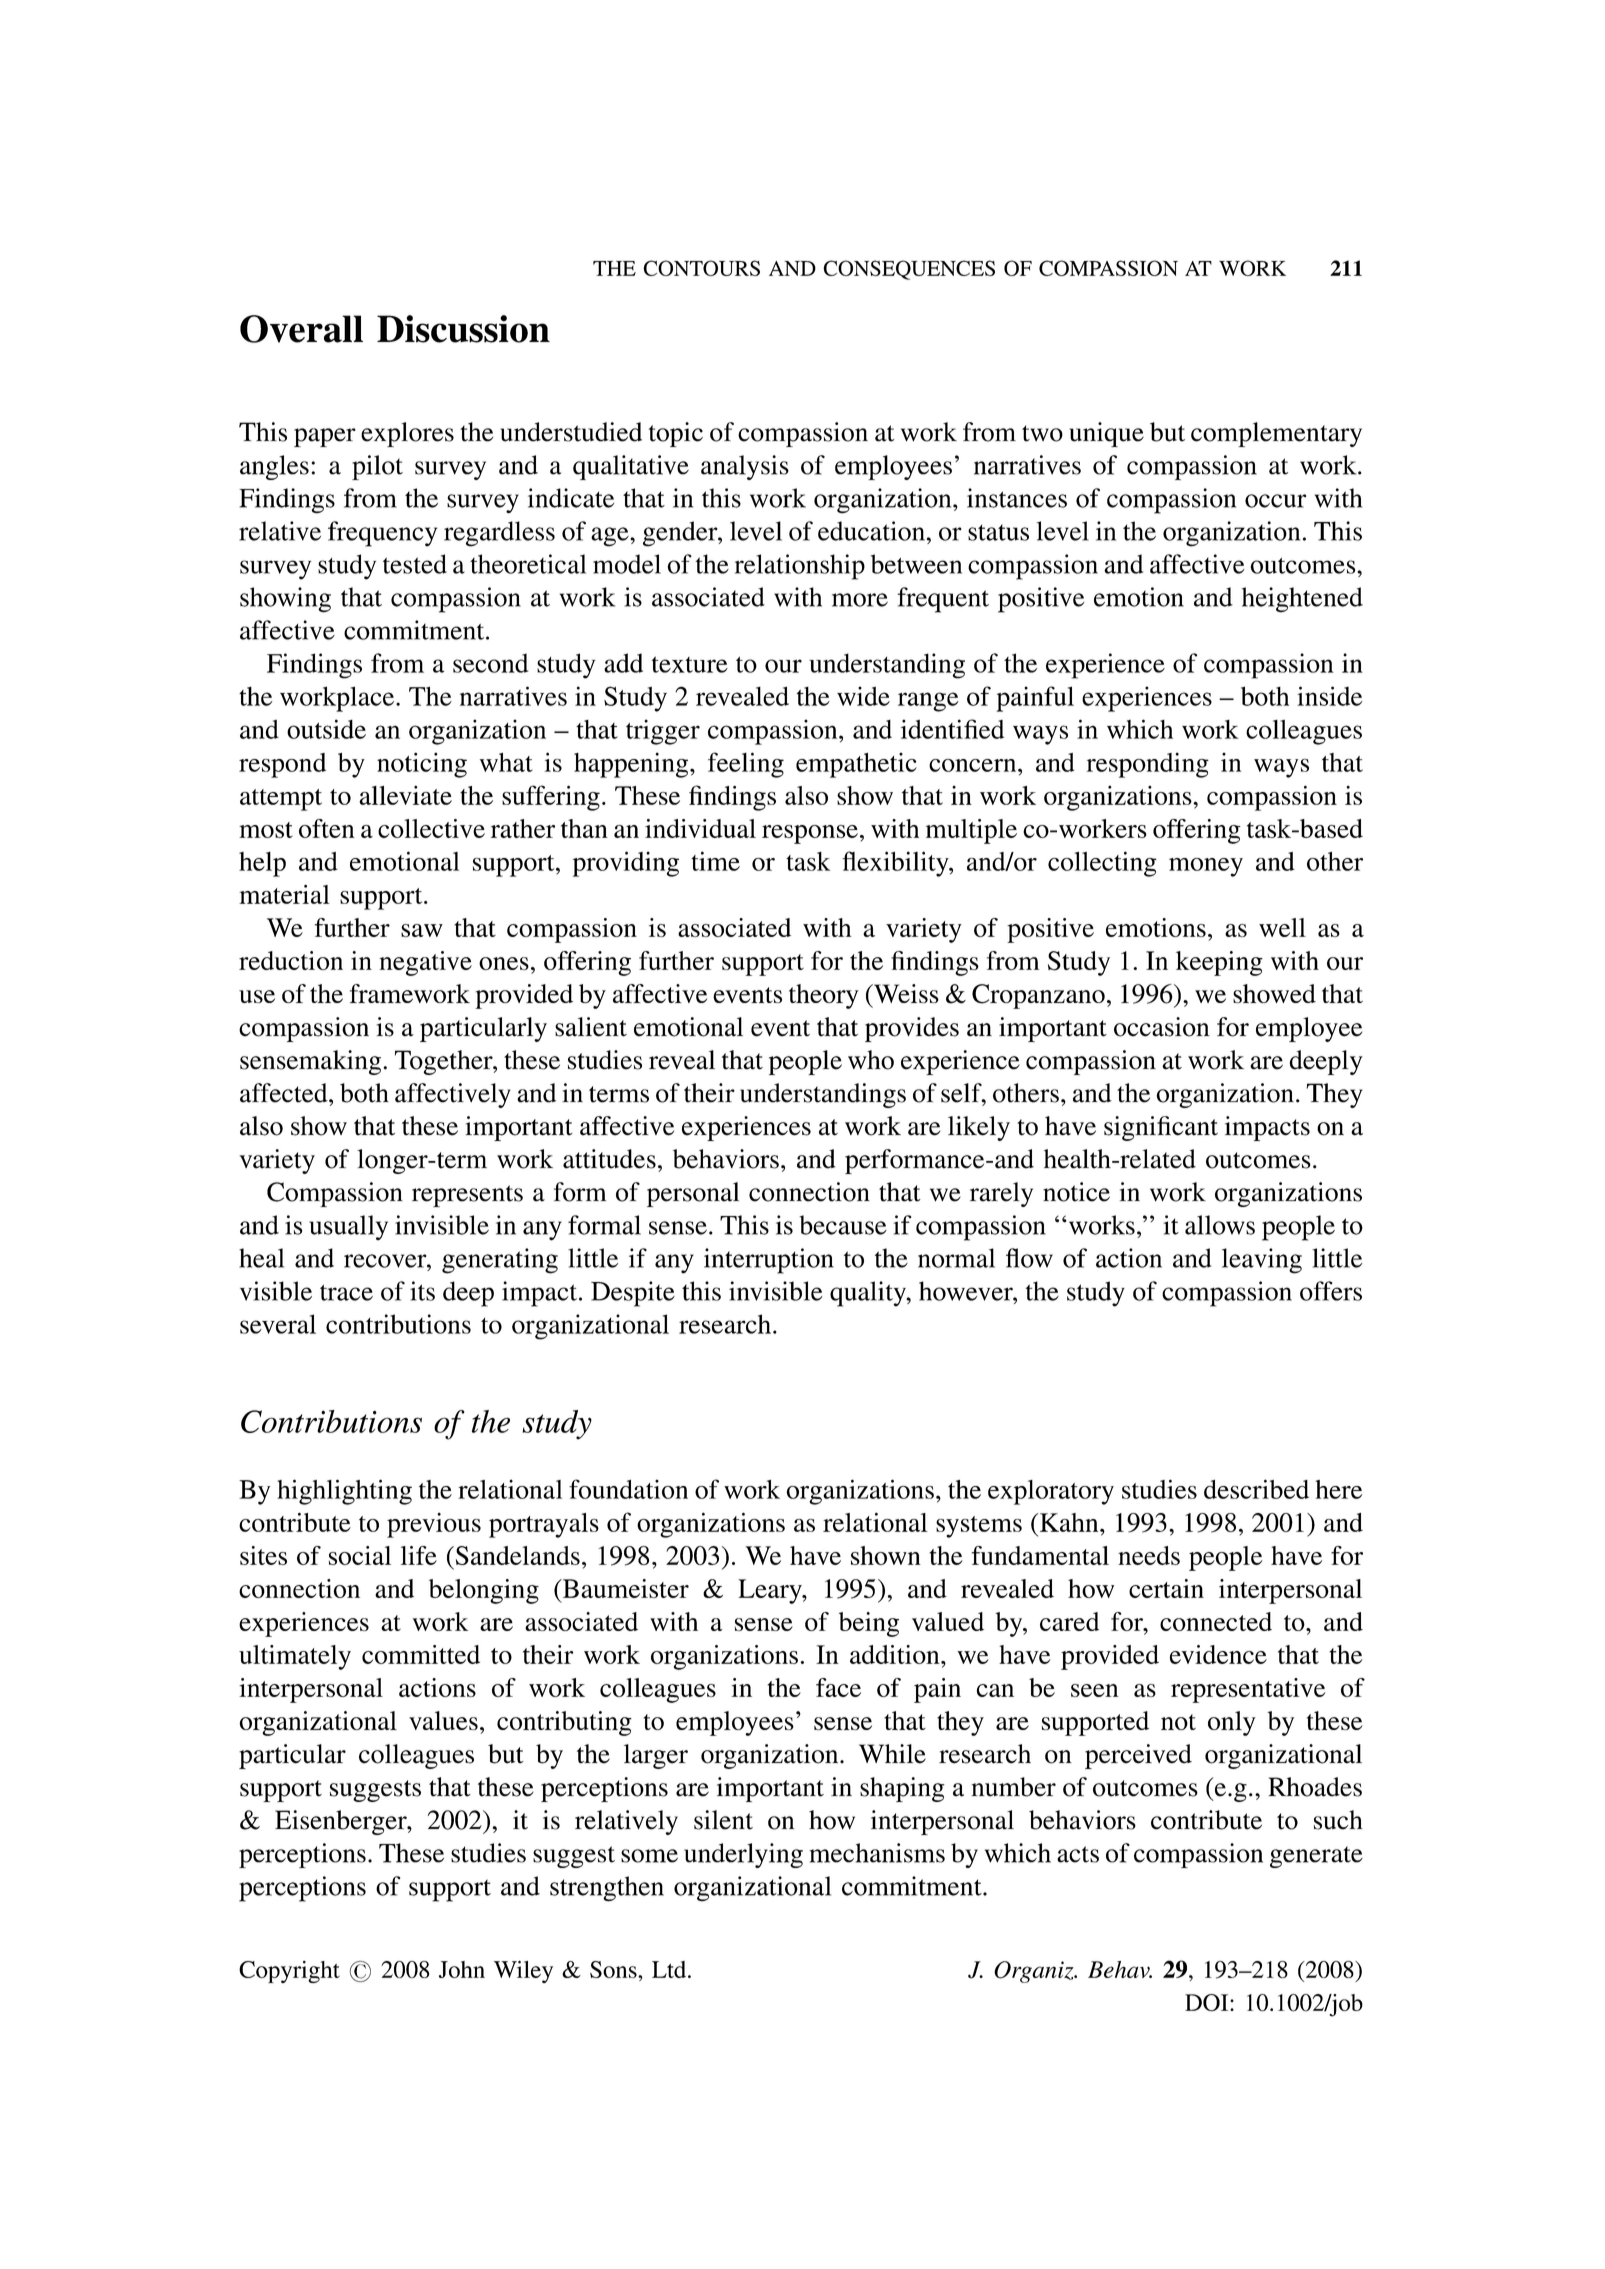 This screenshot has width=1605, height=2269. Describe the element at coordinates (467, 1196) in the screenshot. I see `represents` at that location.
